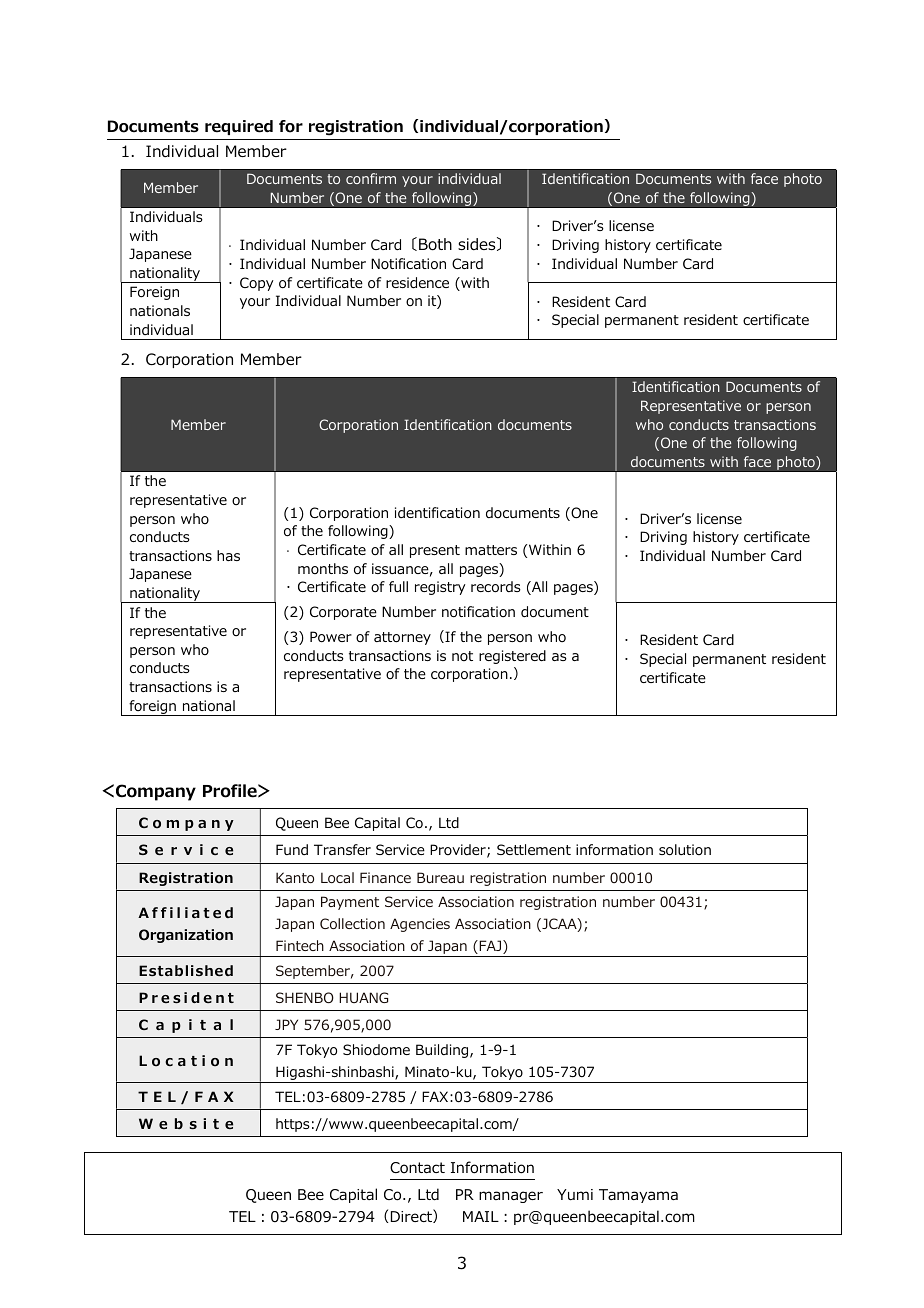 The width and height of the document is (924, 1308). What do you see at coordinates (417, 282) in the document?
I see `residence` at bounding box center [417, 282].
